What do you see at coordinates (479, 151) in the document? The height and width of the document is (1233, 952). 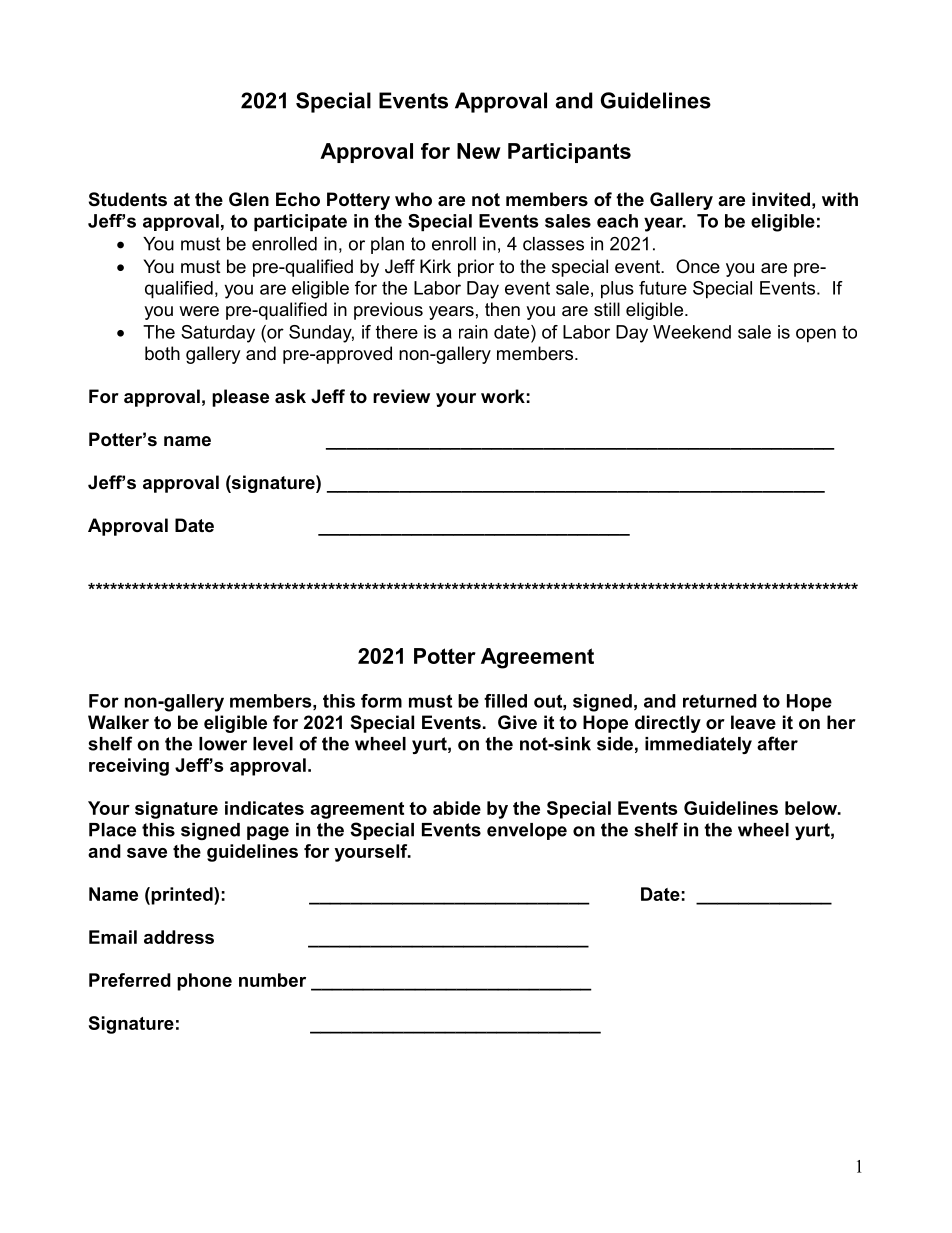 I see `New` at bounding box center [479, 151].
